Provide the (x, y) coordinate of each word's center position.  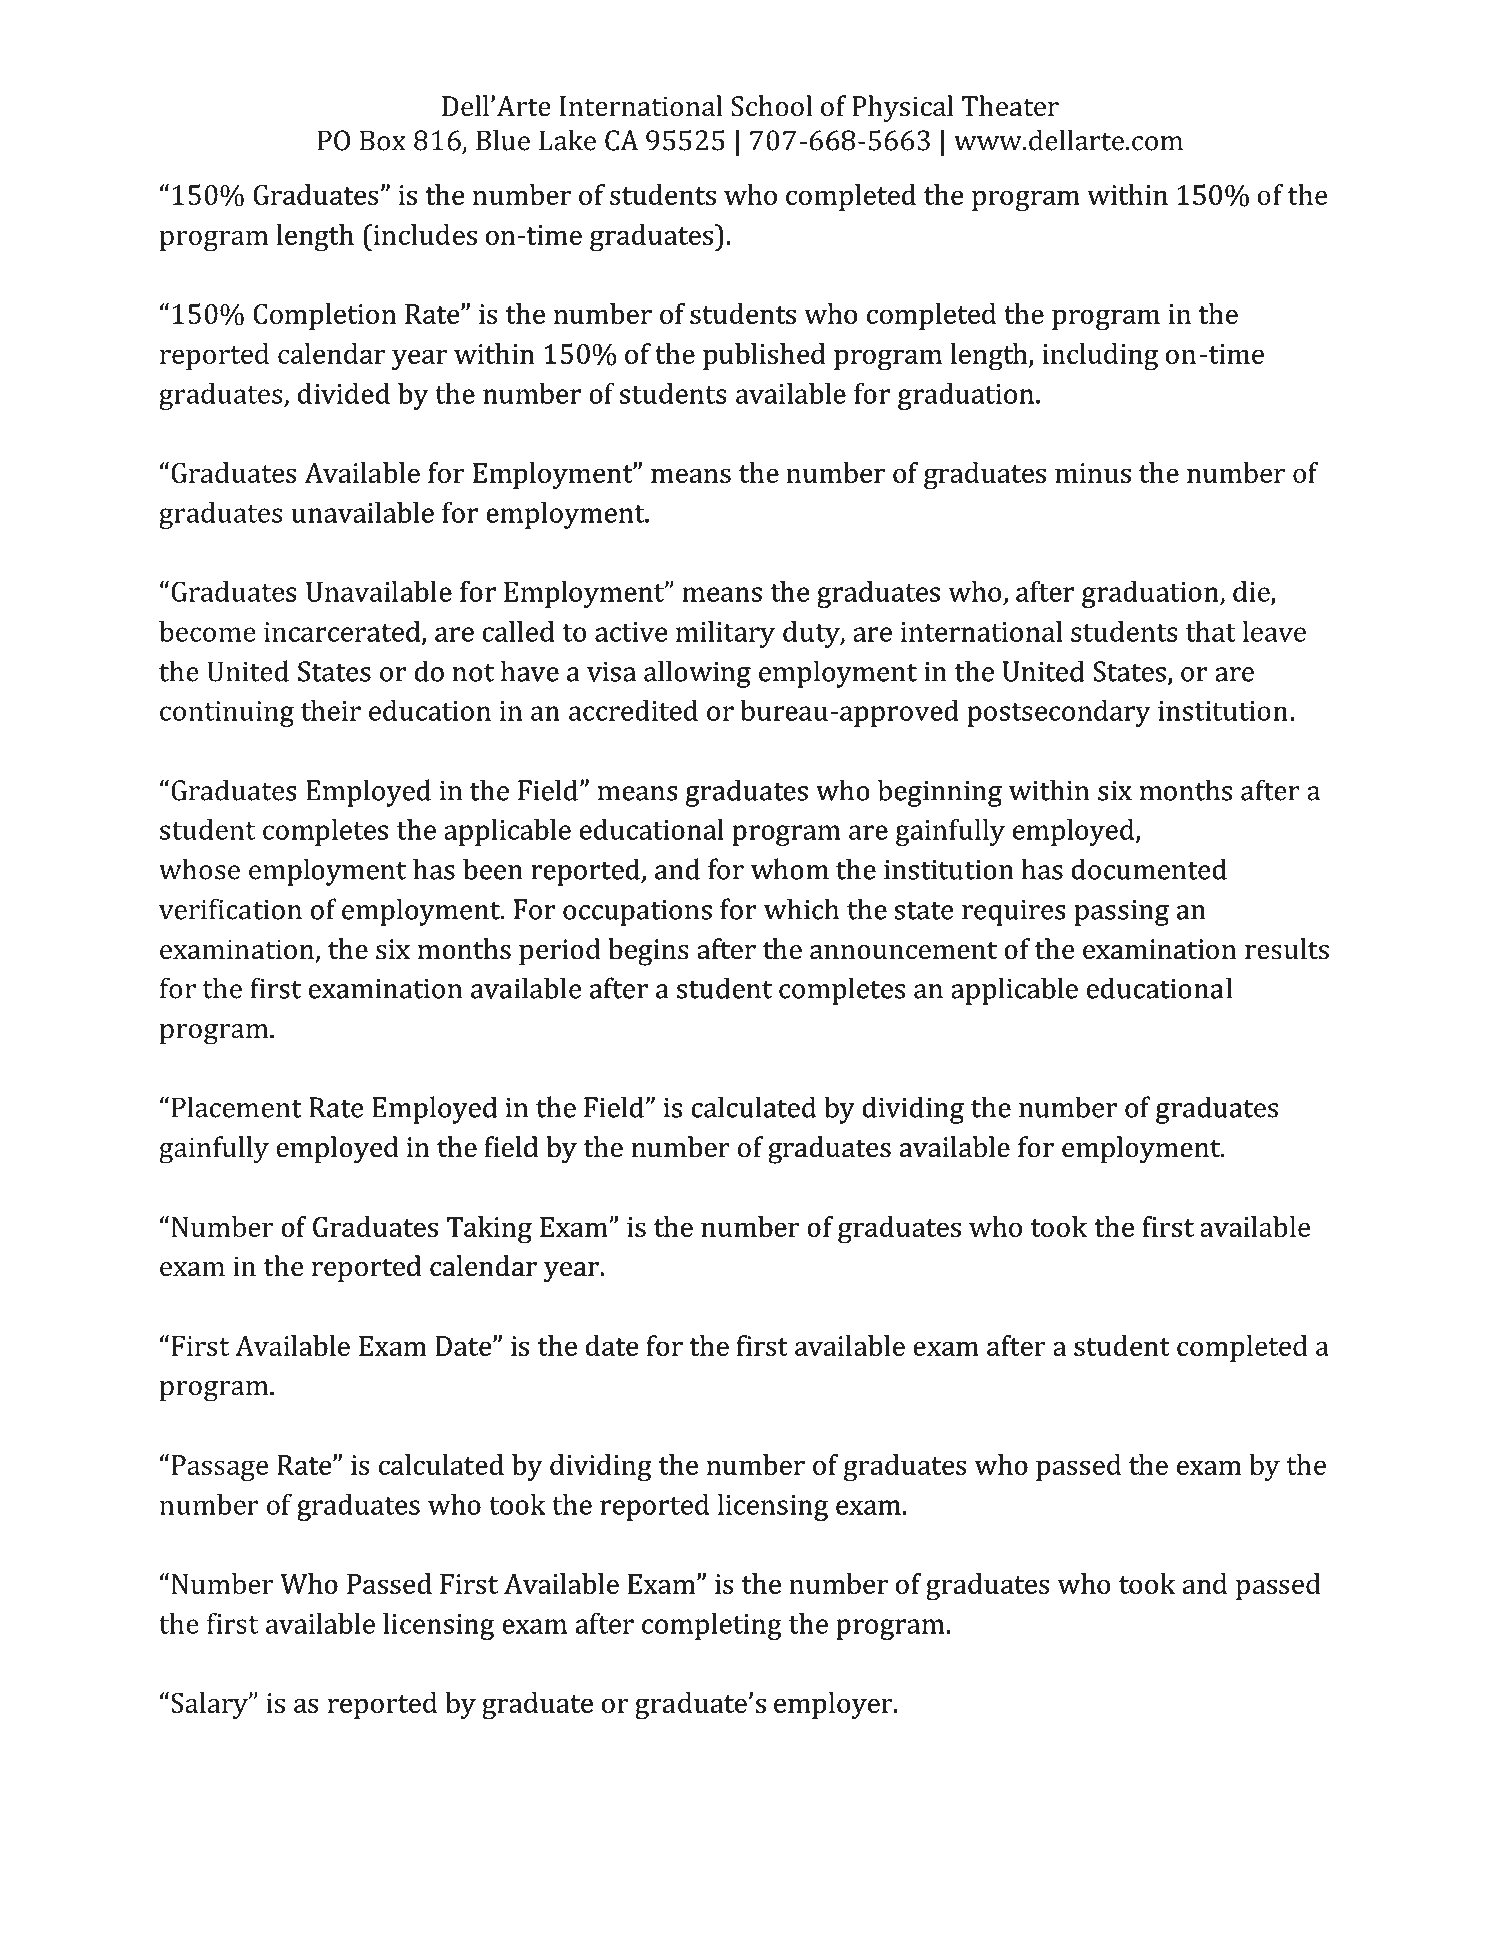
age (247, 1470)
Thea (993, 106)
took (517, 1504)
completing (712, 1626)
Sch (752, 106)
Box (383, 140)
